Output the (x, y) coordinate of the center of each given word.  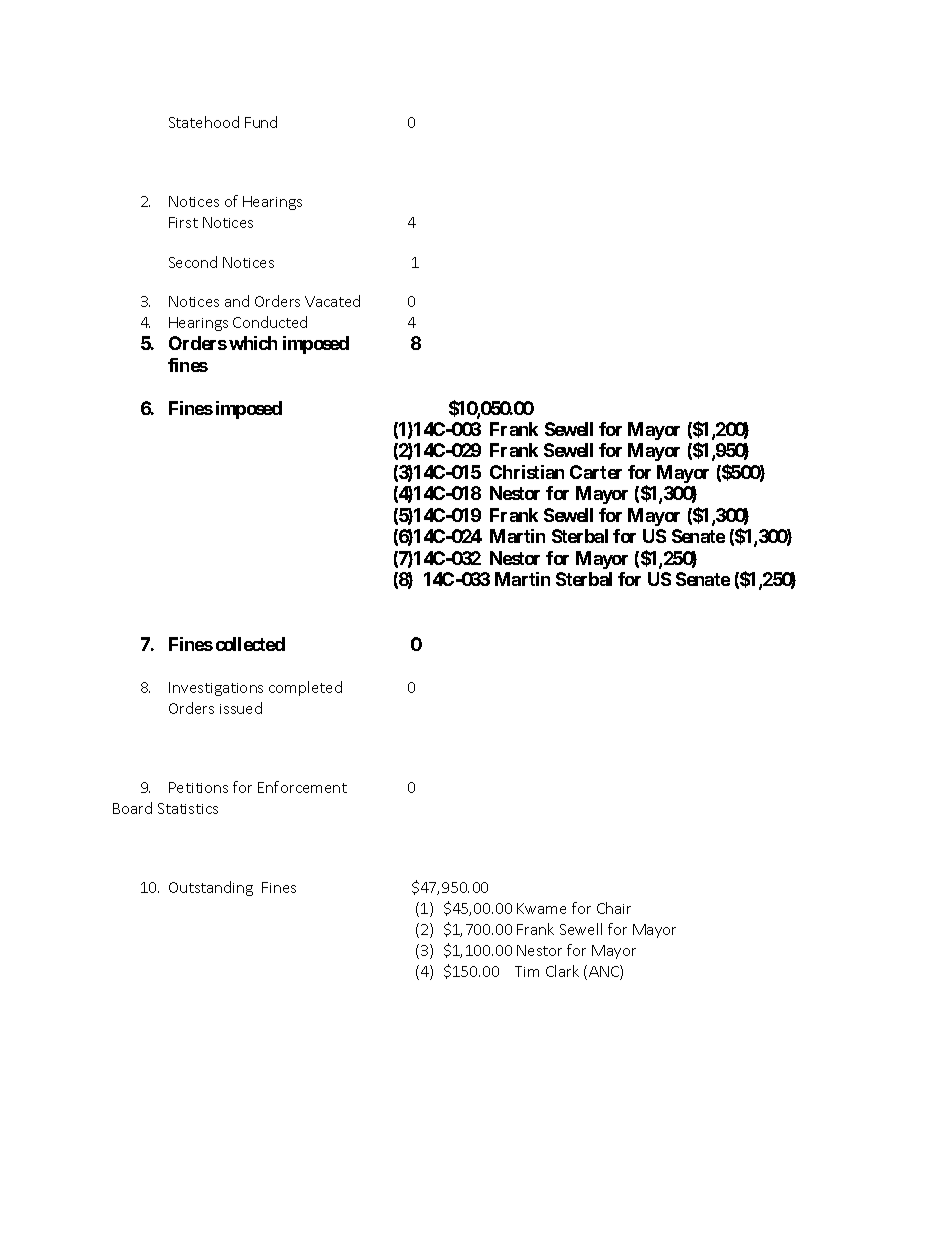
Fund (261, 122)
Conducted (270, 322)
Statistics (188, 808)
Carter (596, 472)
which (253, 343)
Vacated (332, 301)
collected (250, 644)
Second (193, 262)
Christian (527, 472)
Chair (614, 908)
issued (241, 708)
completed (305, 688)
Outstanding (211, 888)
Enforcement (302, 787)
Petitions (198, 787)
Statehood (204, 122)
